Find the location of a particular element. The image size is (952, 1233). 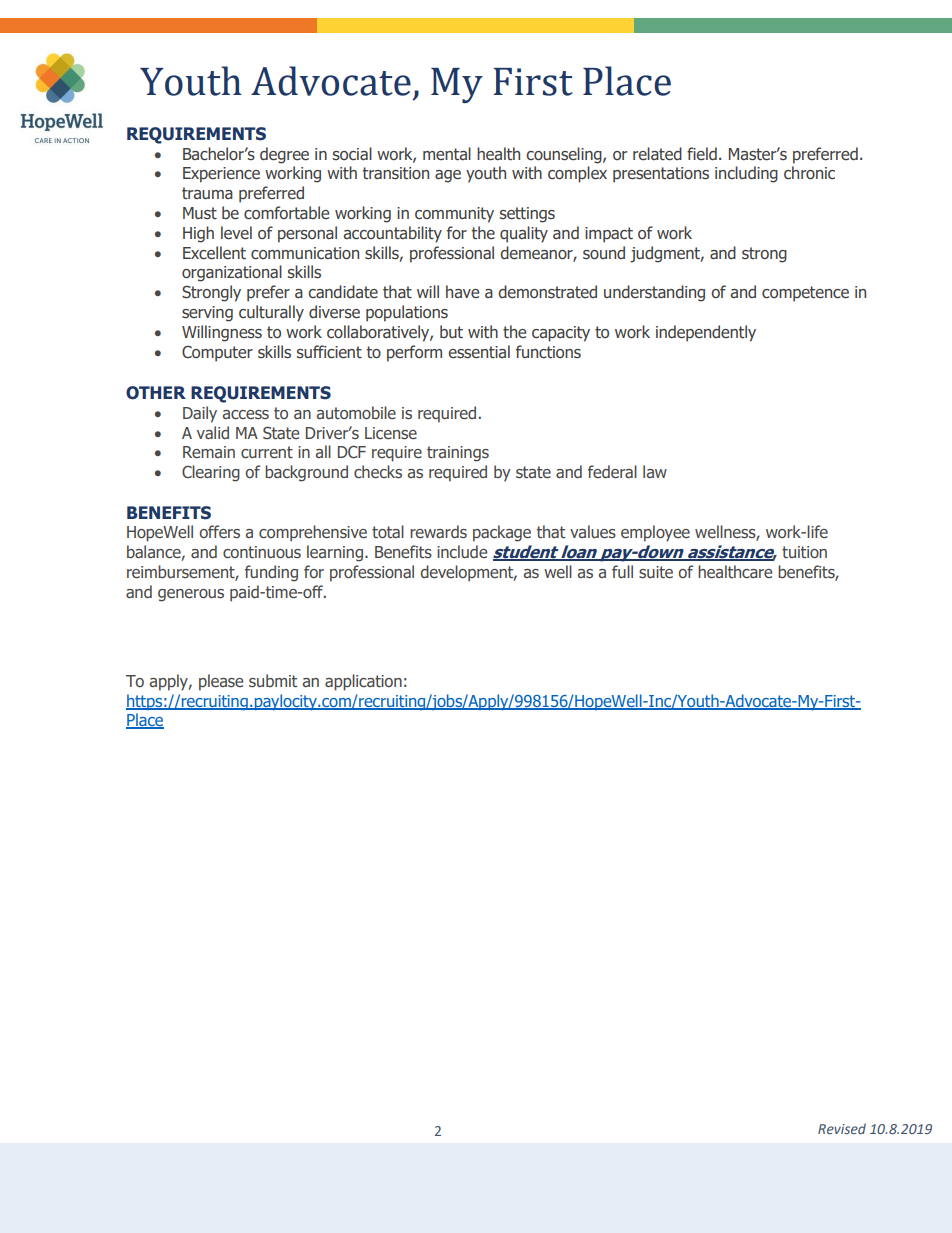

application is located at coordinates (363, 682).
